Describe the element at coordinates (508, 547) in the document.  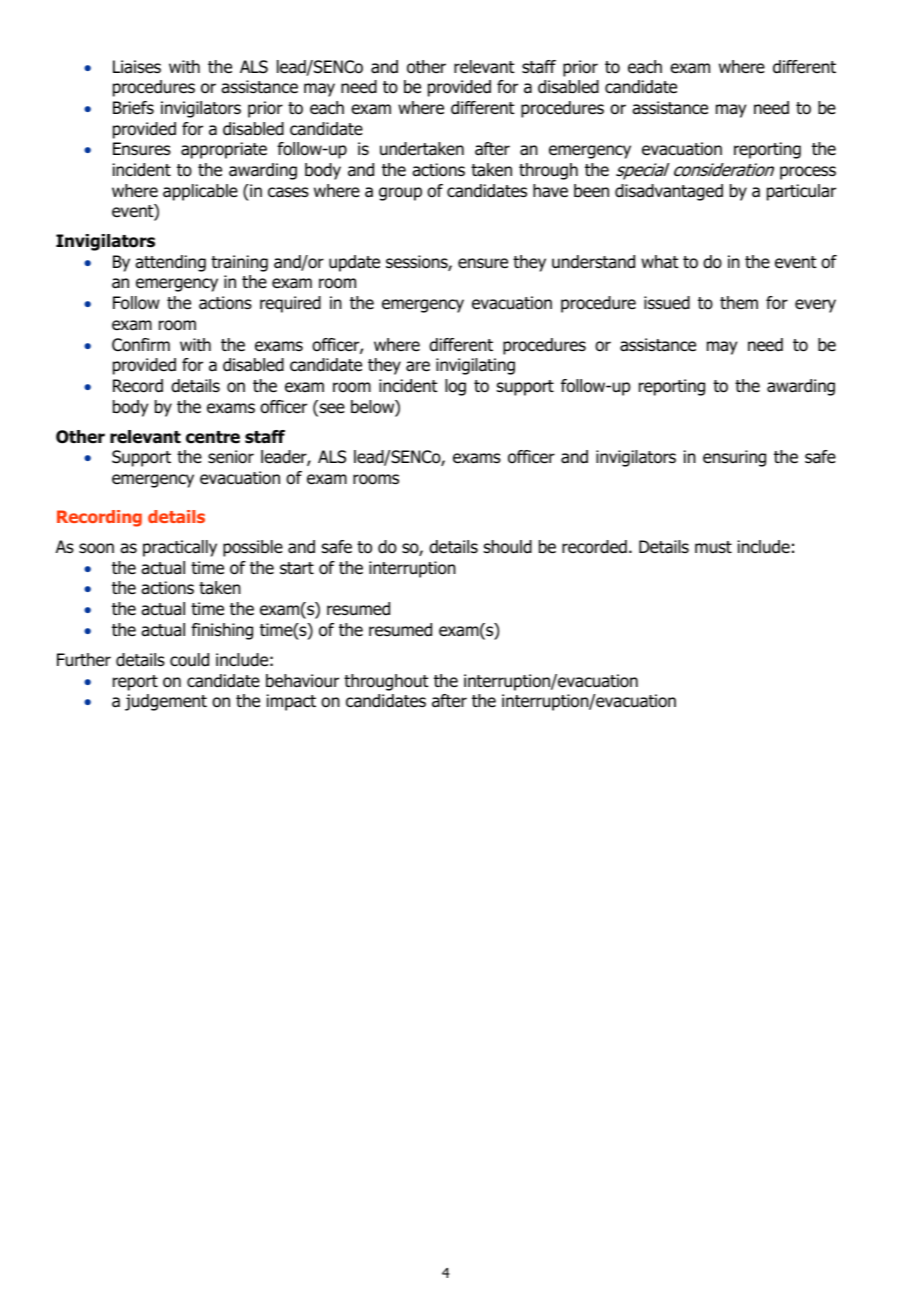
I see `should` at that location.
